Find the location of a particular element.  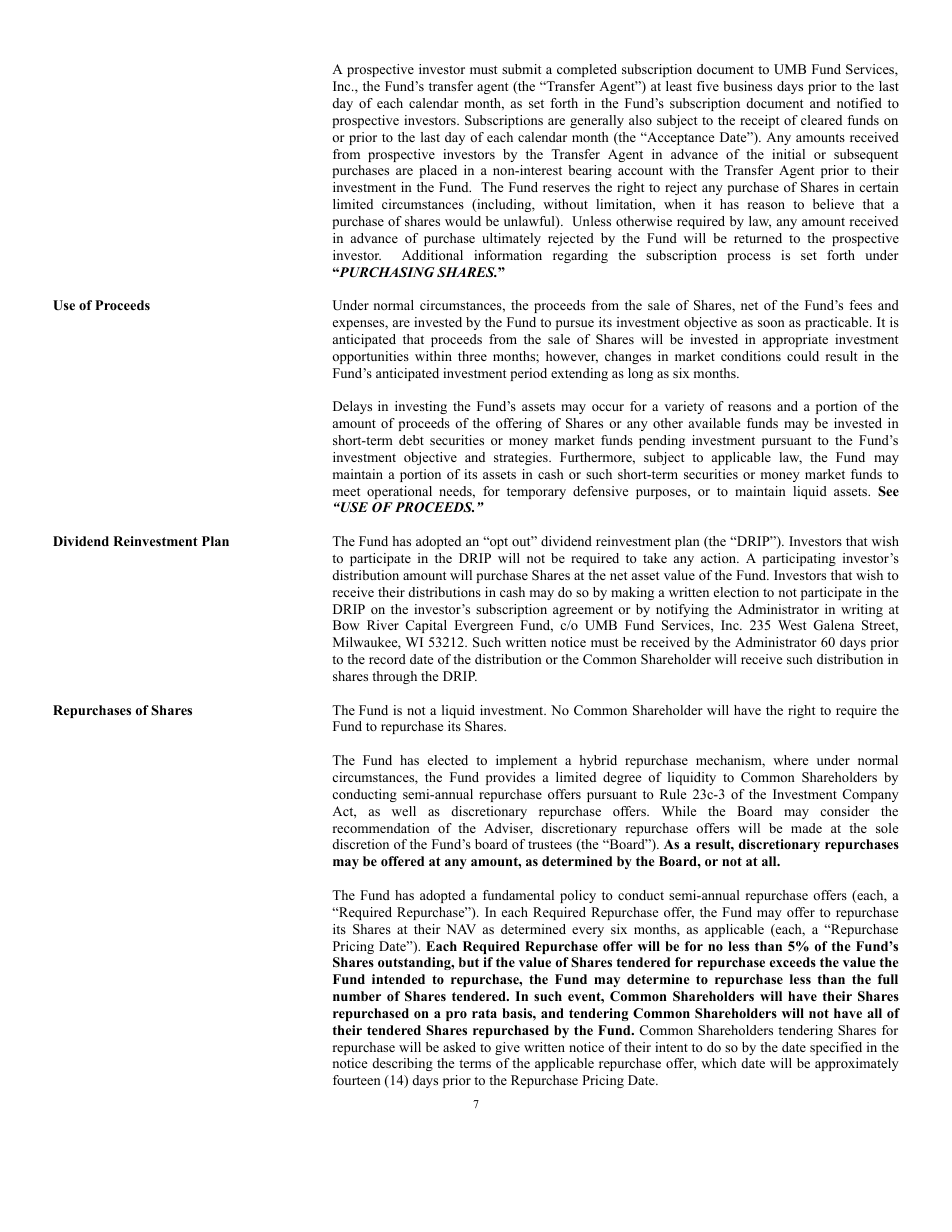

intent is located at coordinates (671, 1047).
